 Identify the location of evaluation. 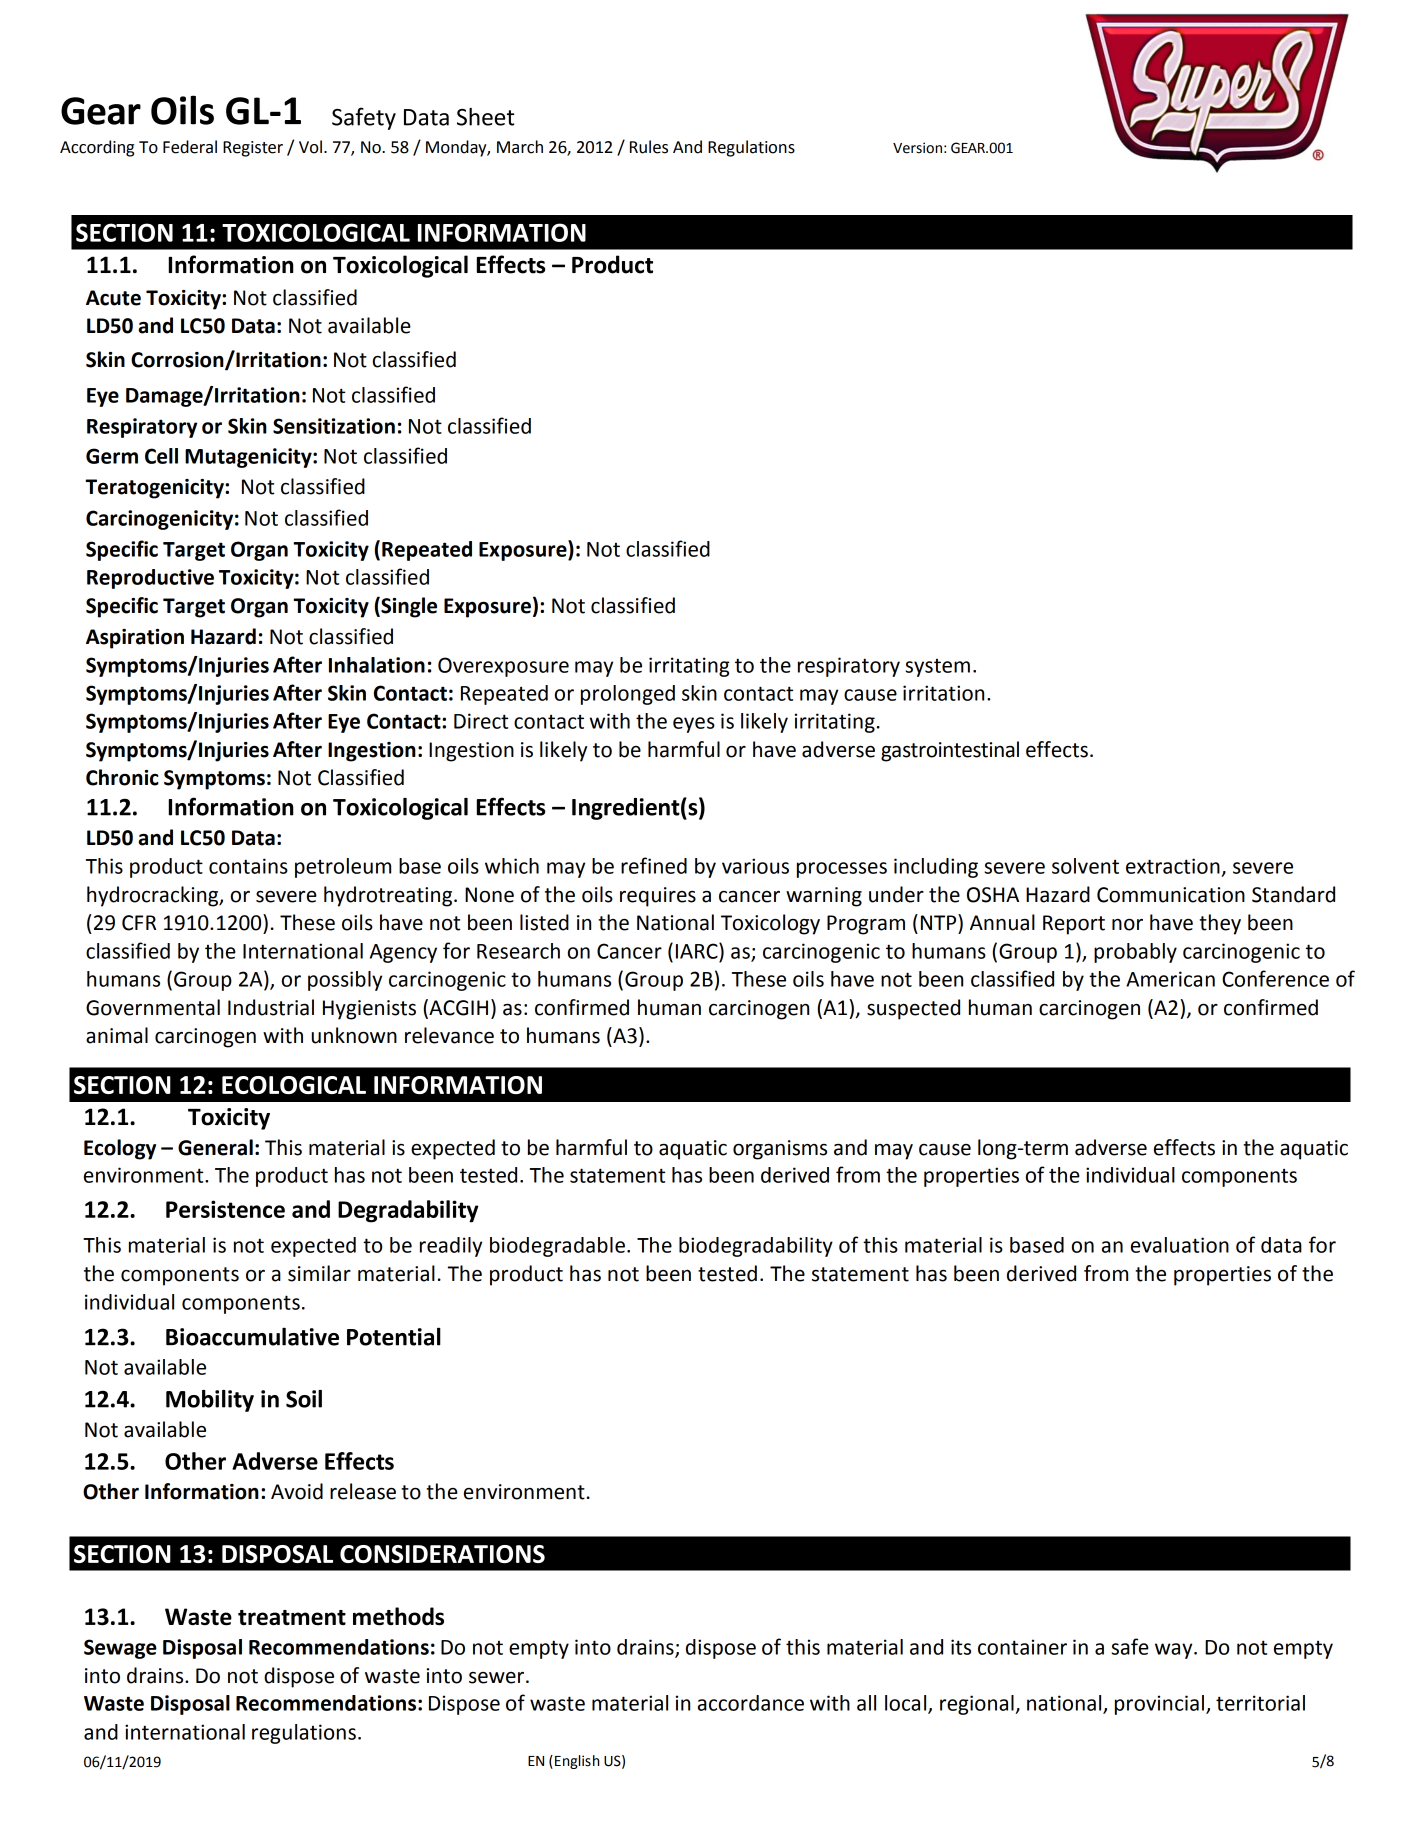
(1180, 1245).
